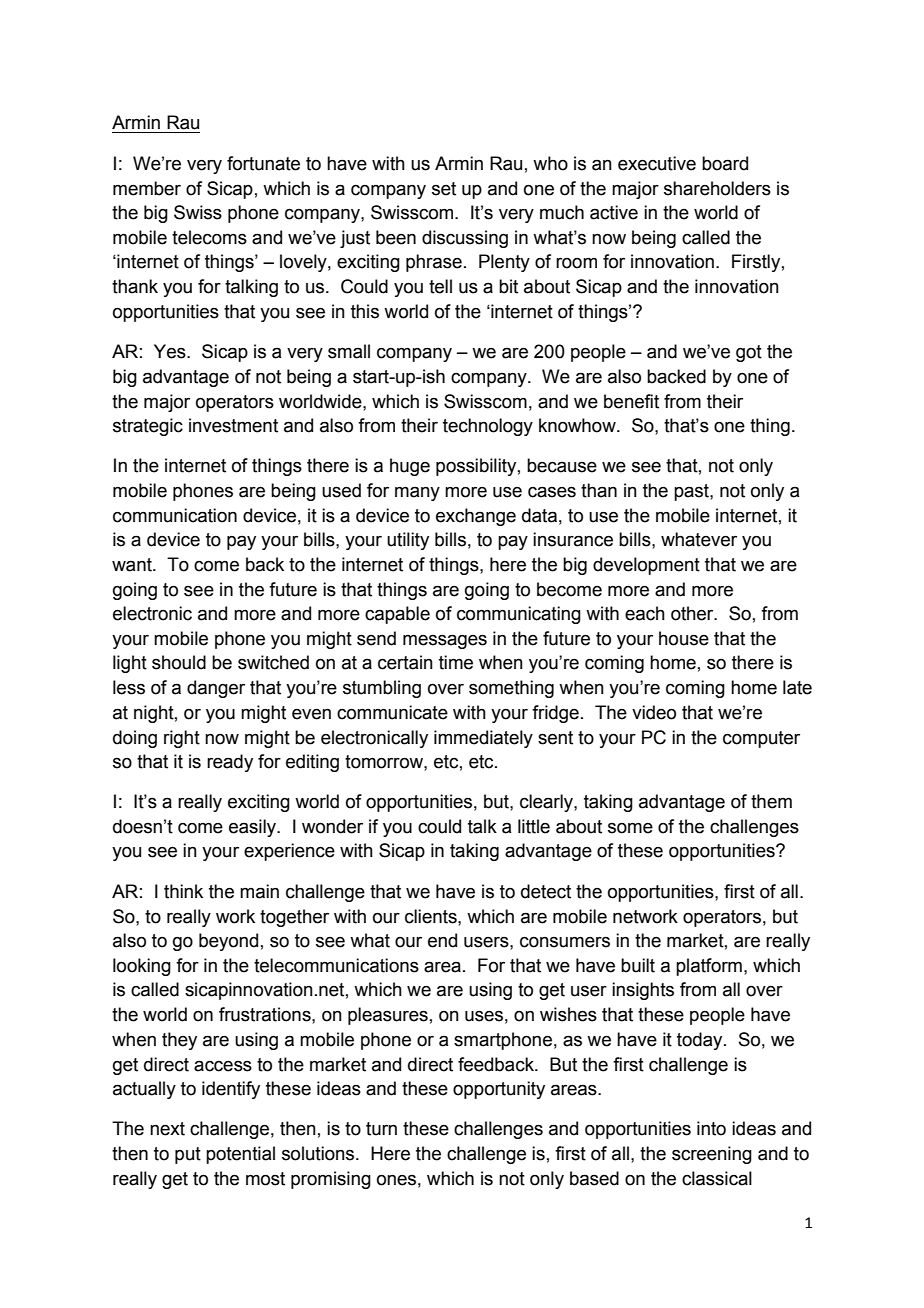  I want to click on opportunity, so click(499, 1090).
